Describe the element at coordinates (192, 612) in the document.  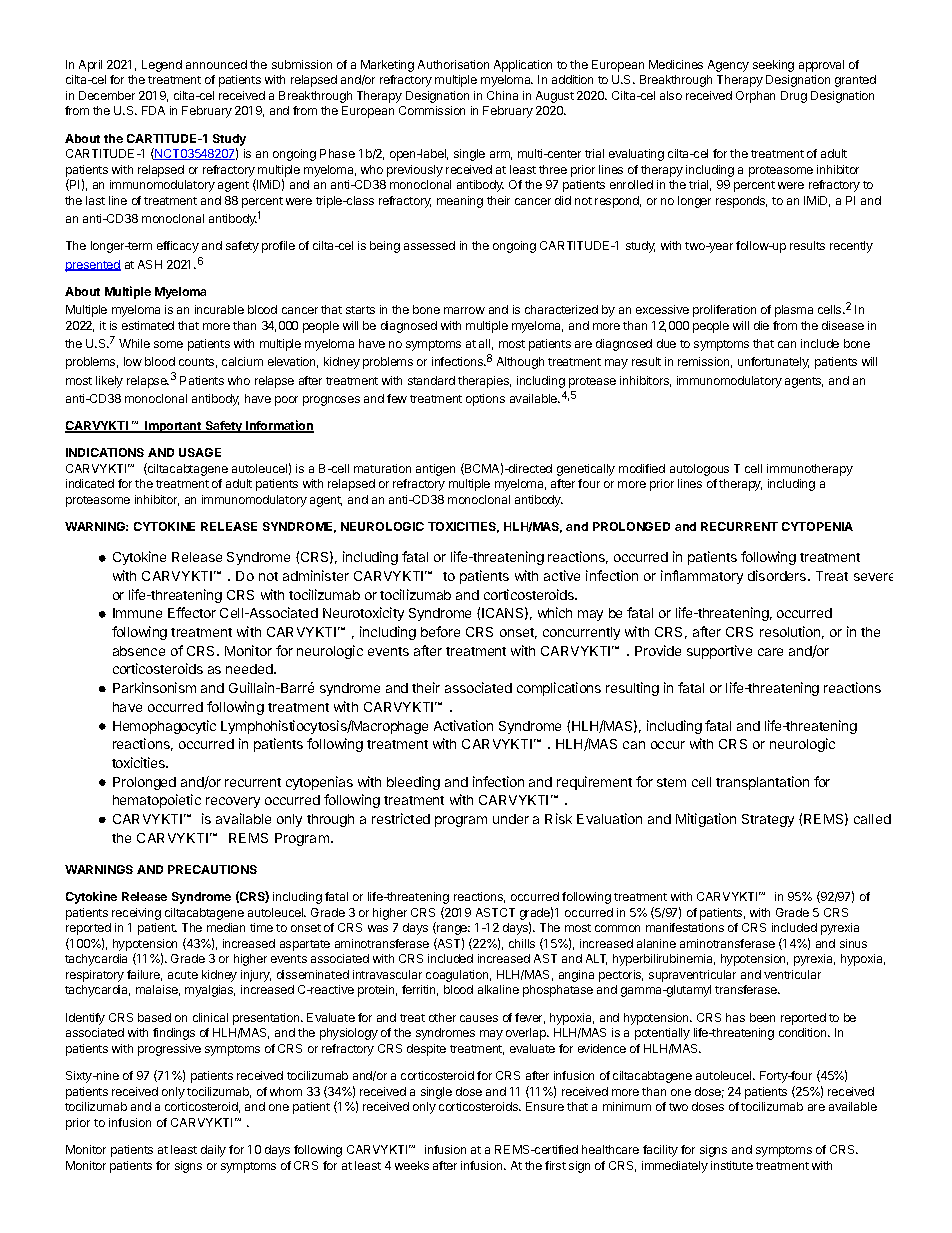
I see `Effector` at that location.
